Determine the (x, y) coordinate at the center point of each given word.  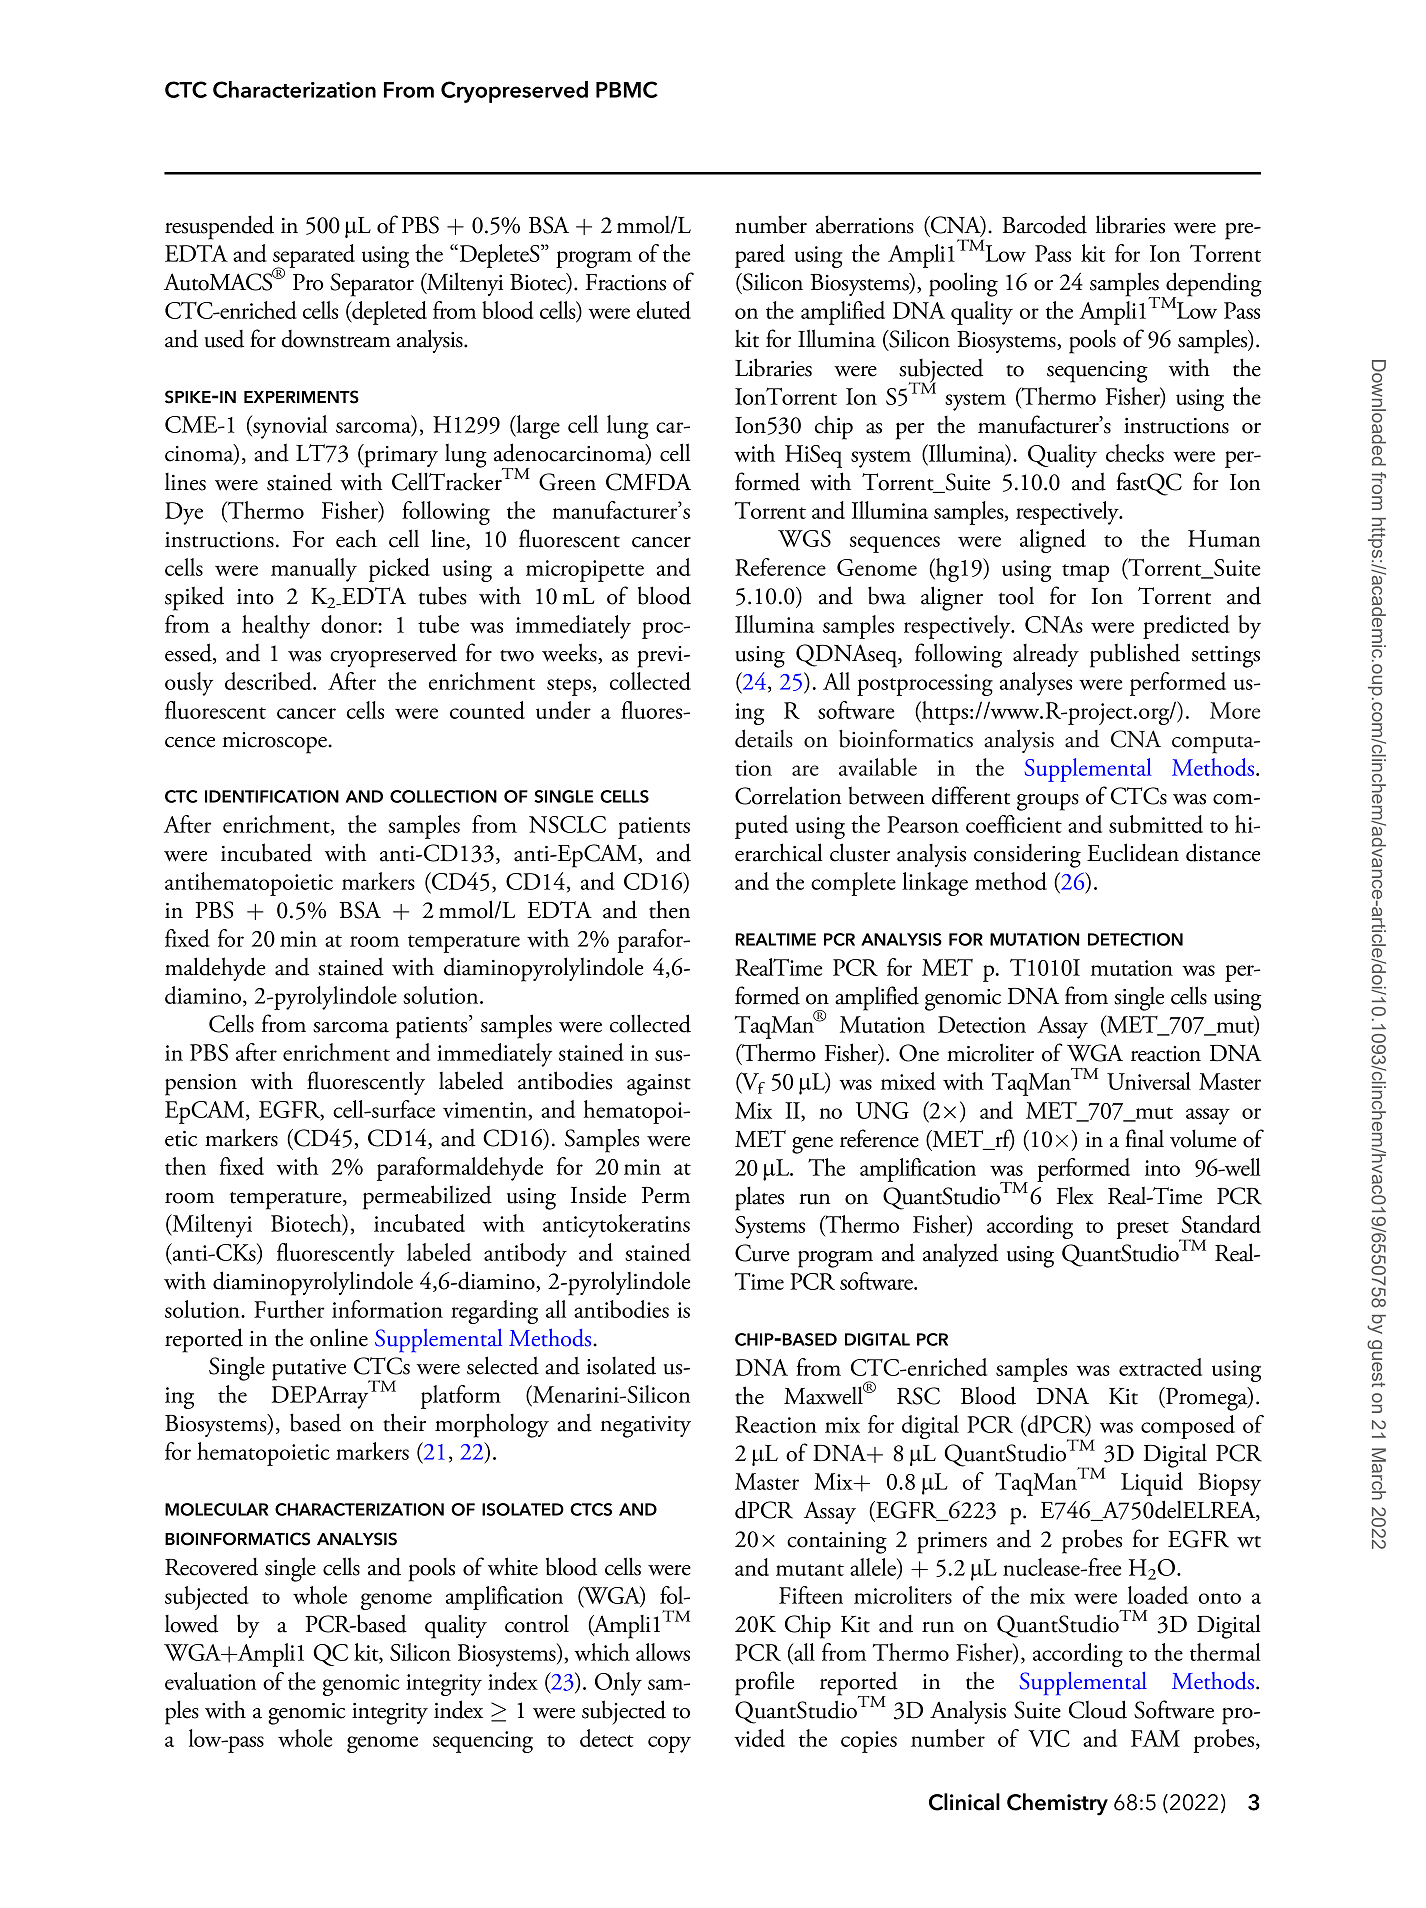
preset (1143, 1230)
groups (1048, 802)
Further (289, 1309)
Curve (762, 1253)
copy (669, 1744)
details (764, 738)
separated (314, 257)
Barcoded (1044, 224)
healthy (276, 627)
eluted (664, 310)
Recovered (211, 1566)
